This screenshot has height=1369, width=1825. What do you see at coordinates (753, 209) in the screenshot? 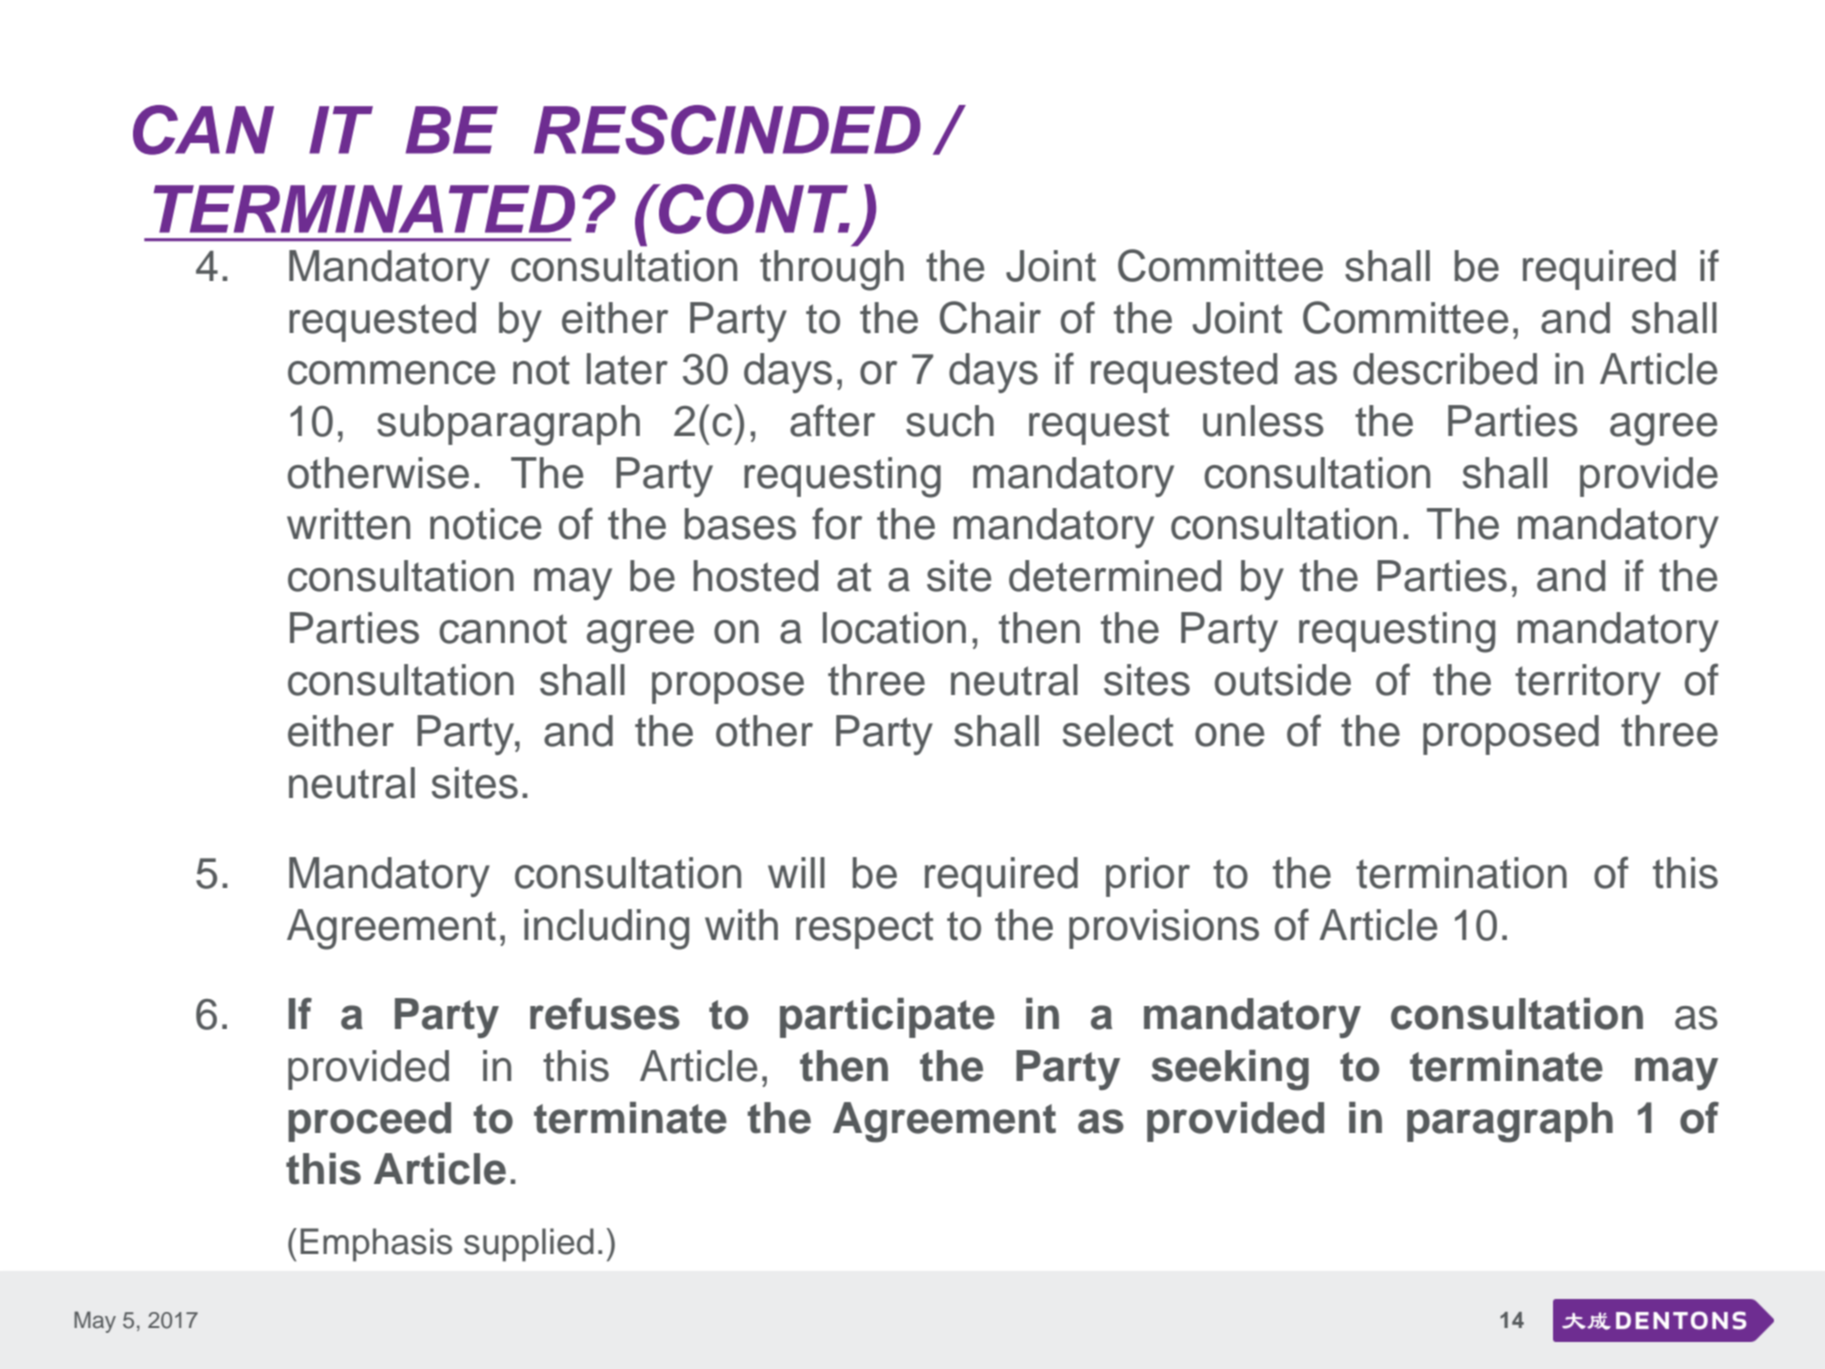
I see `CONT` at bounding box center [753, 209].
